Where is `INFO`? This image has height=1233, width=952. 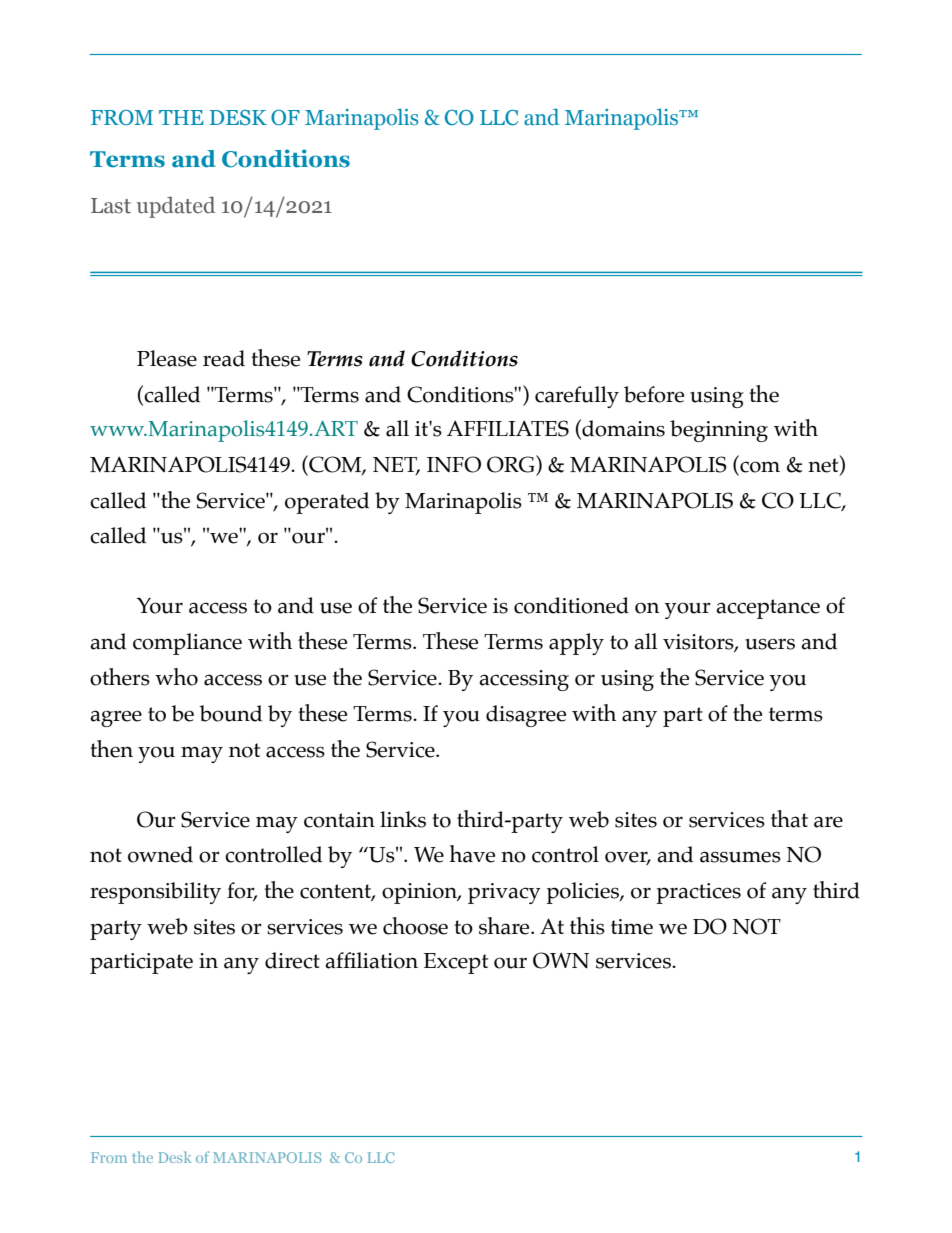
INFO is located at coordinates (454, 464).
